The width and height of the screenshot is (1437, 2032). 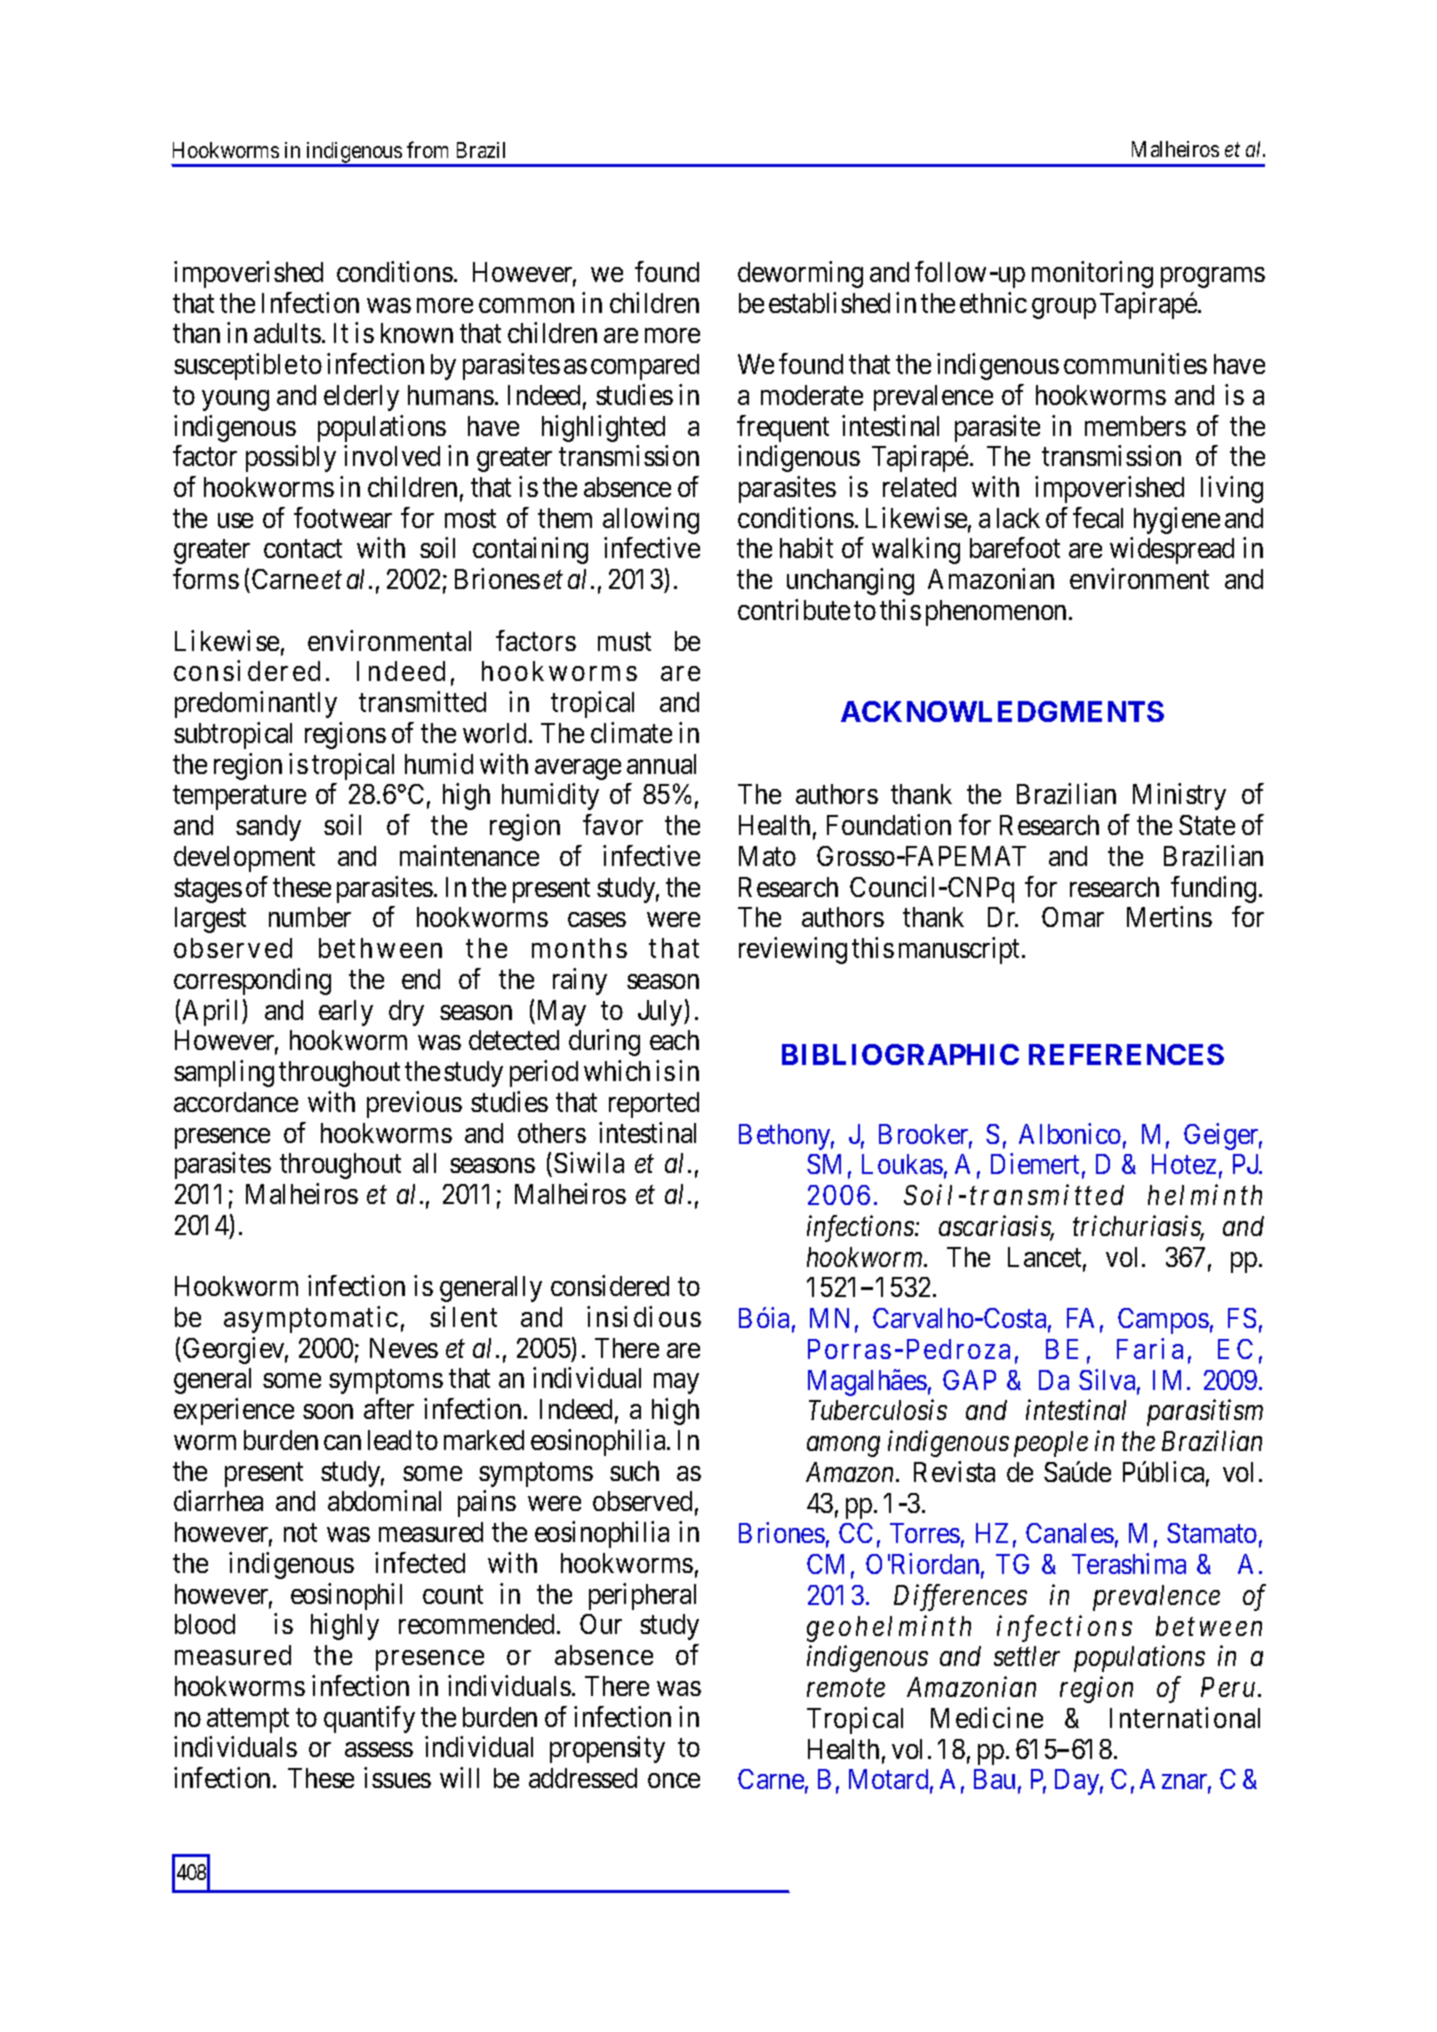 I want to click on once, so click(x=674, y=1780).
